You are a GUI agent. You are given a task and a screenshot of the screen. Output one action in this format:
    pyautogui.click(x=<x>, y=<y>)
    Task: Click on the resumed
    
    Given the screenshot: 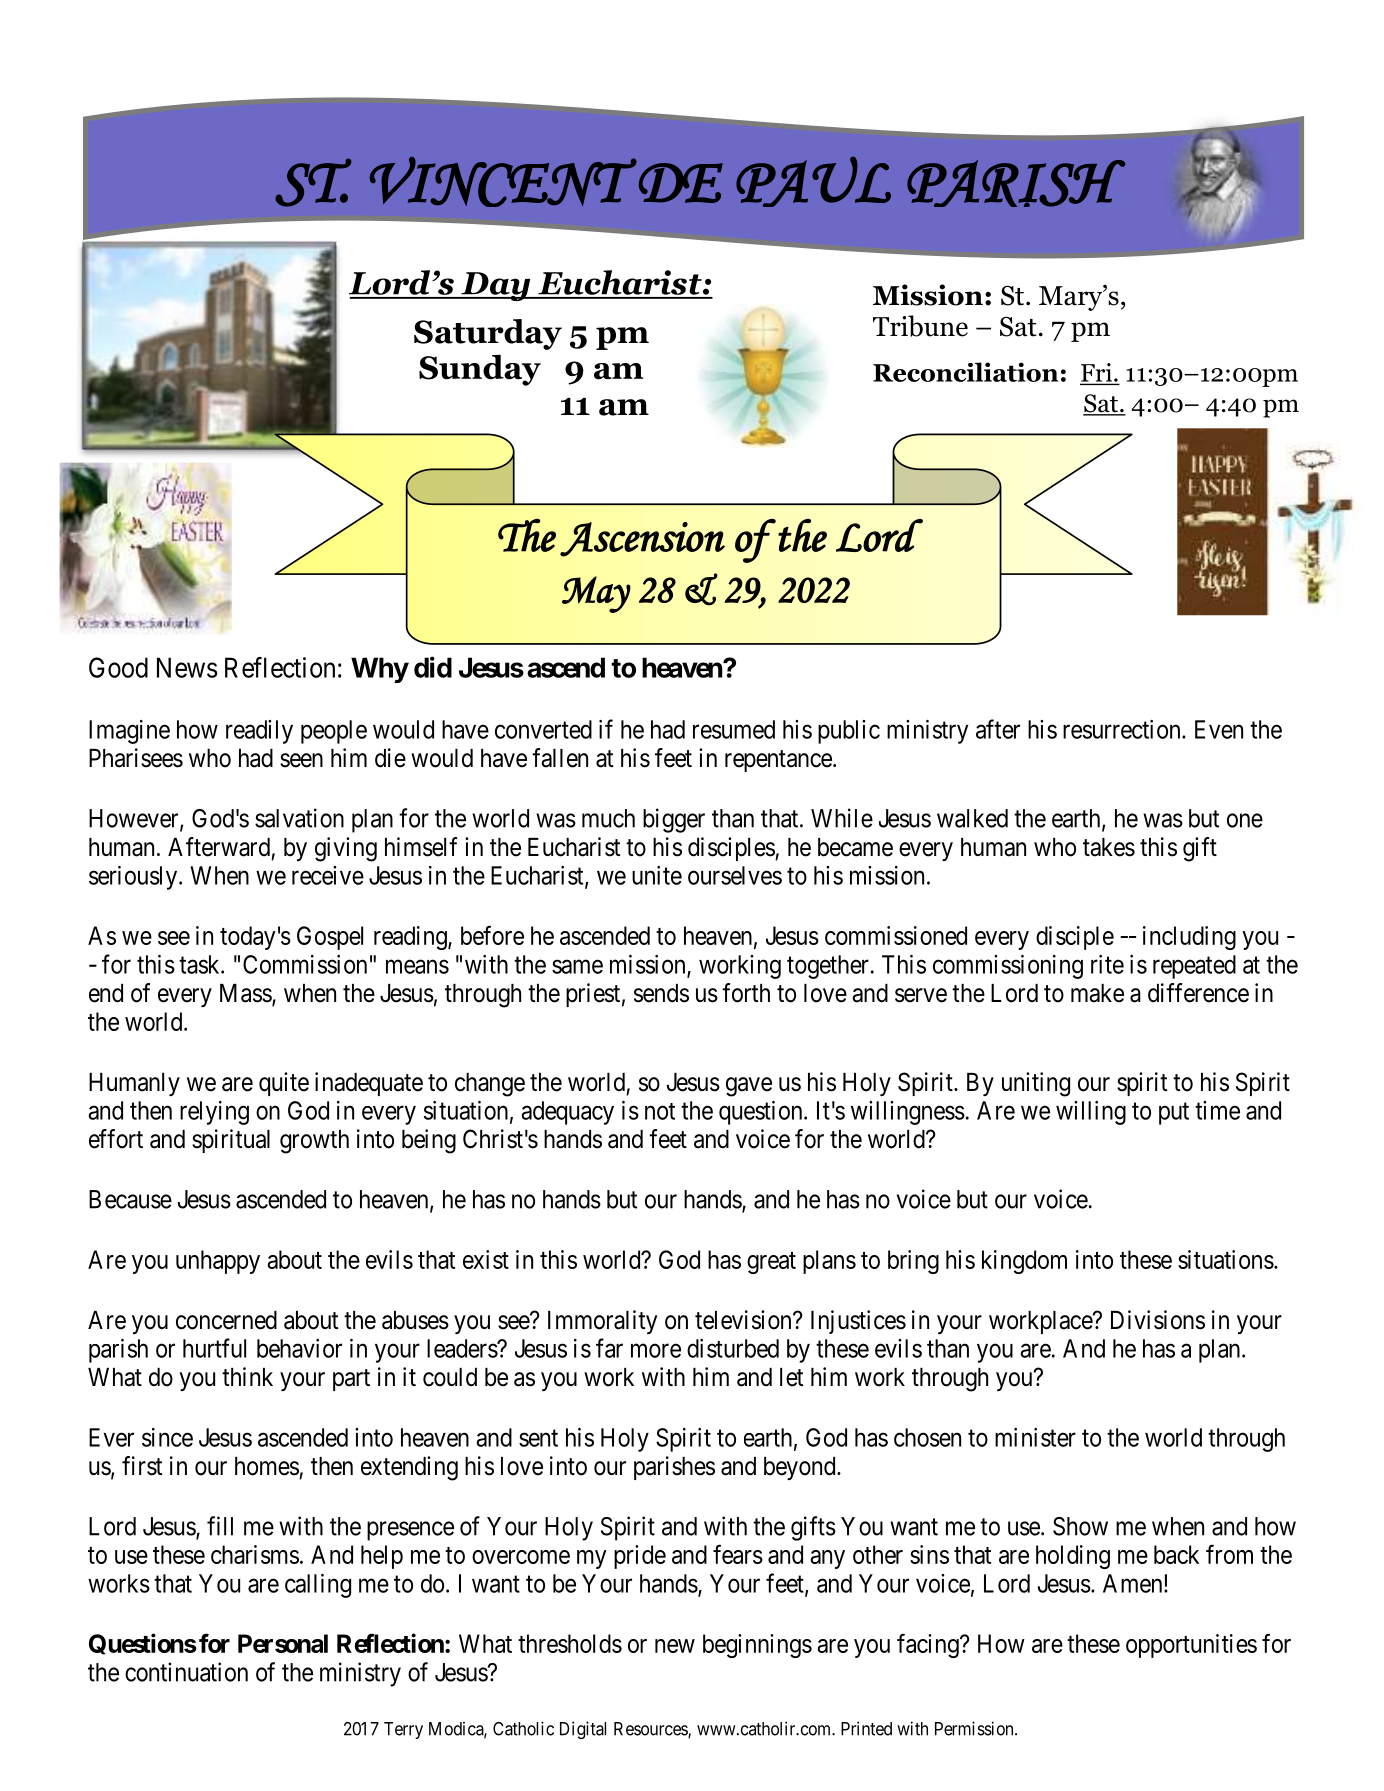 What is the action you would take?
    pyautogui.click(x=734, y=729)
